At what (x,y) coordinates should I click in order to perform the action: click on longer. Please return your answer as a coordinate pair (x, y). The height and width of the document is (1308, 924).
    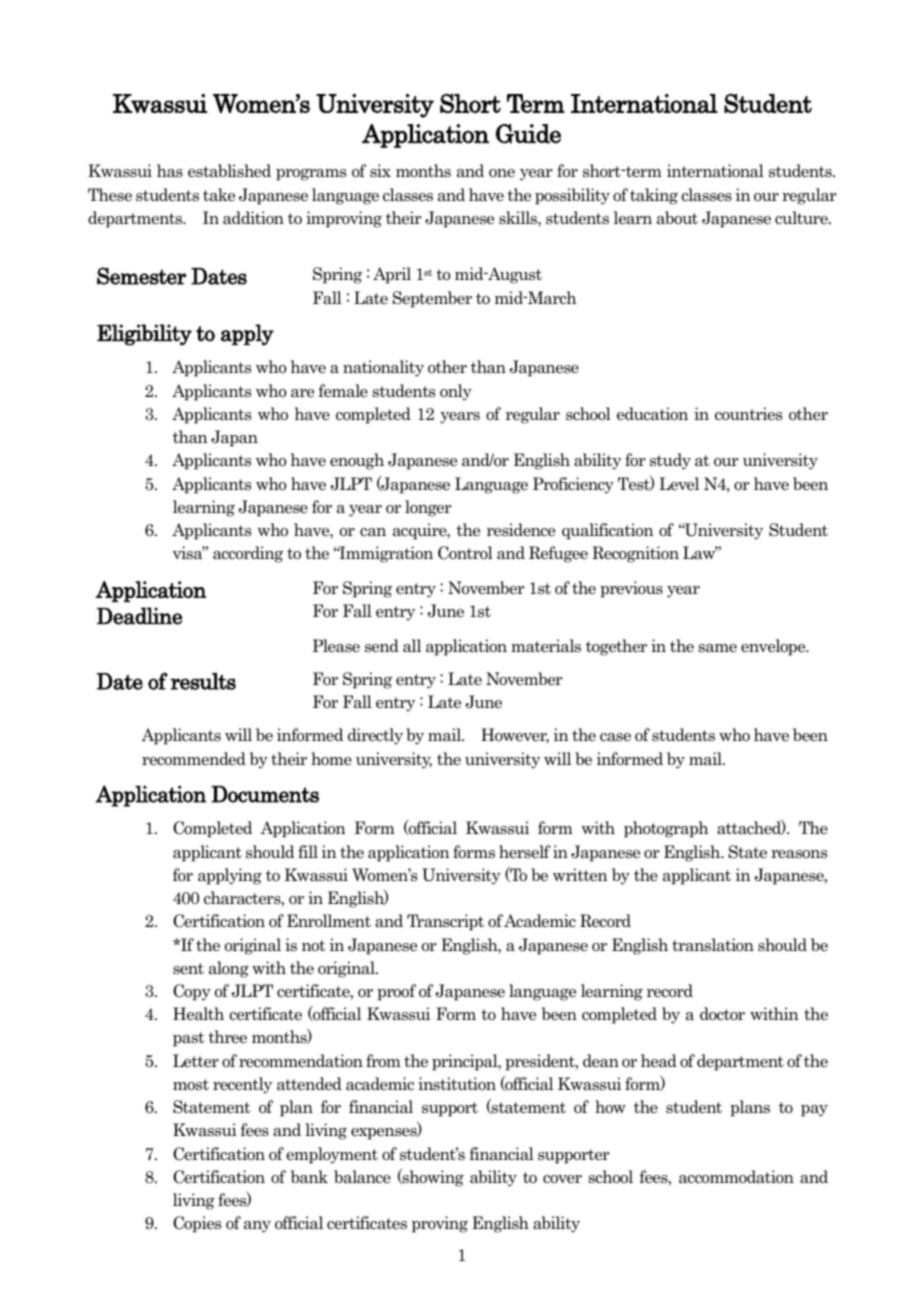
    Looking at the image, I should click on (428, 508).
